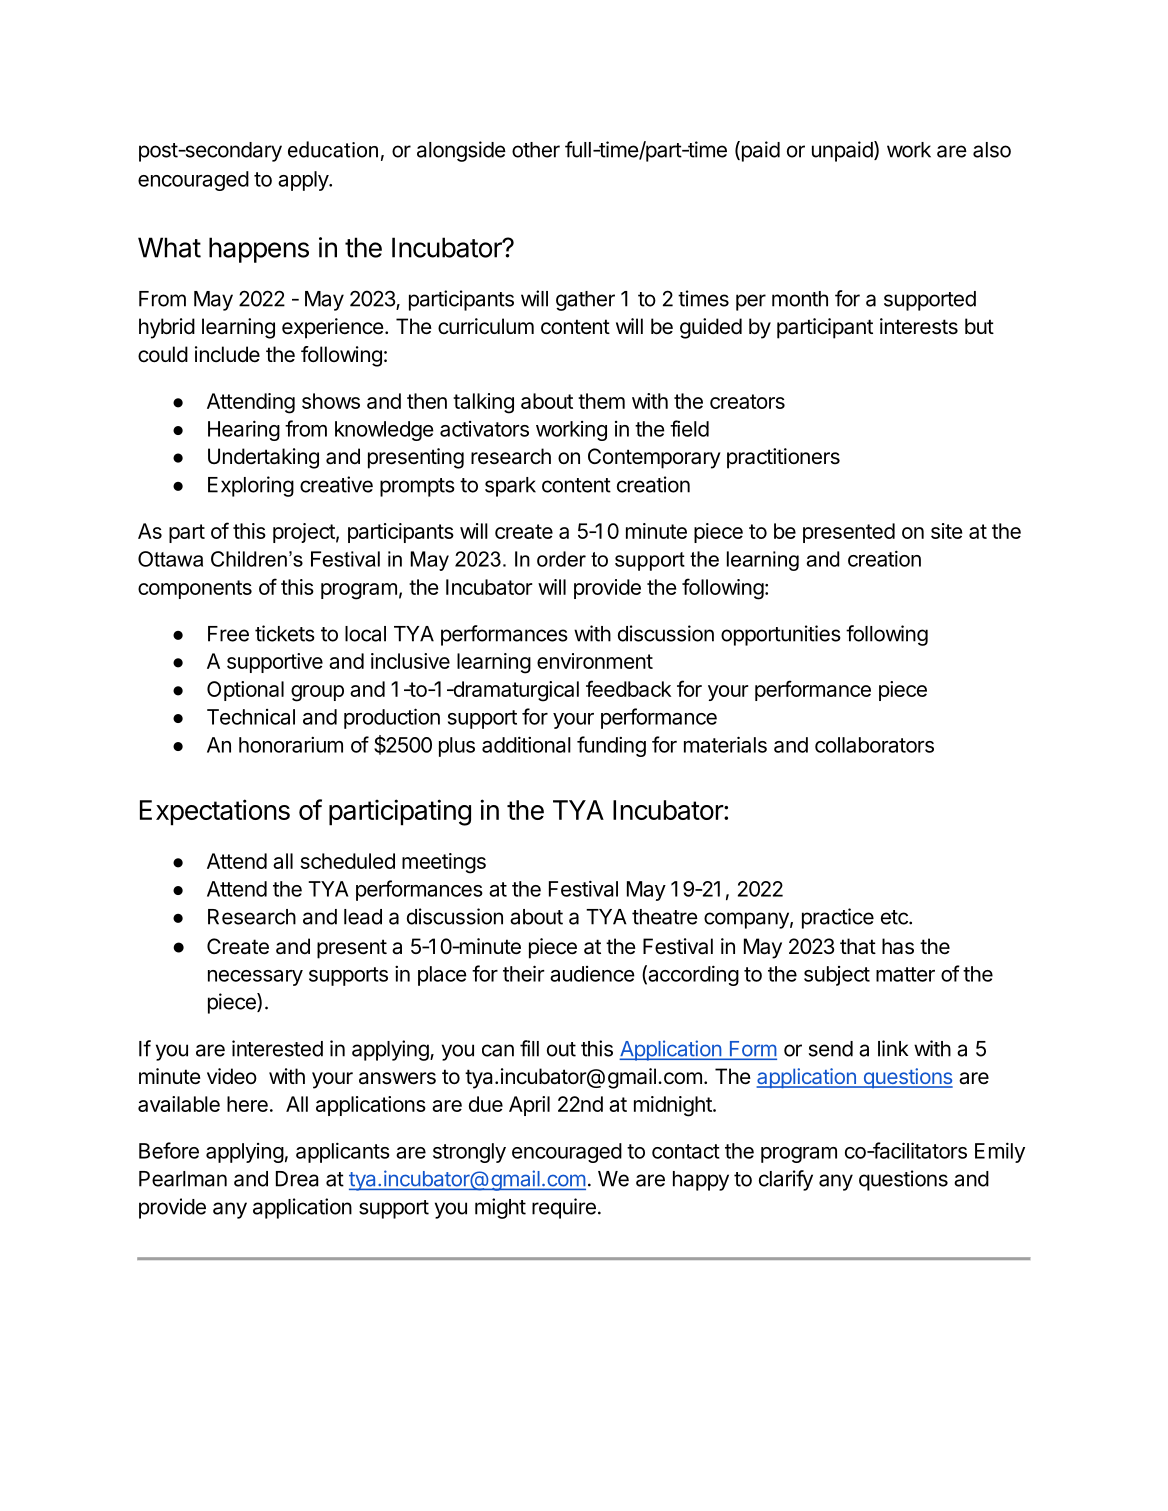 This screenshot has height=1511, width=1168. I want to click on Emily, so click(1000, 1152).
